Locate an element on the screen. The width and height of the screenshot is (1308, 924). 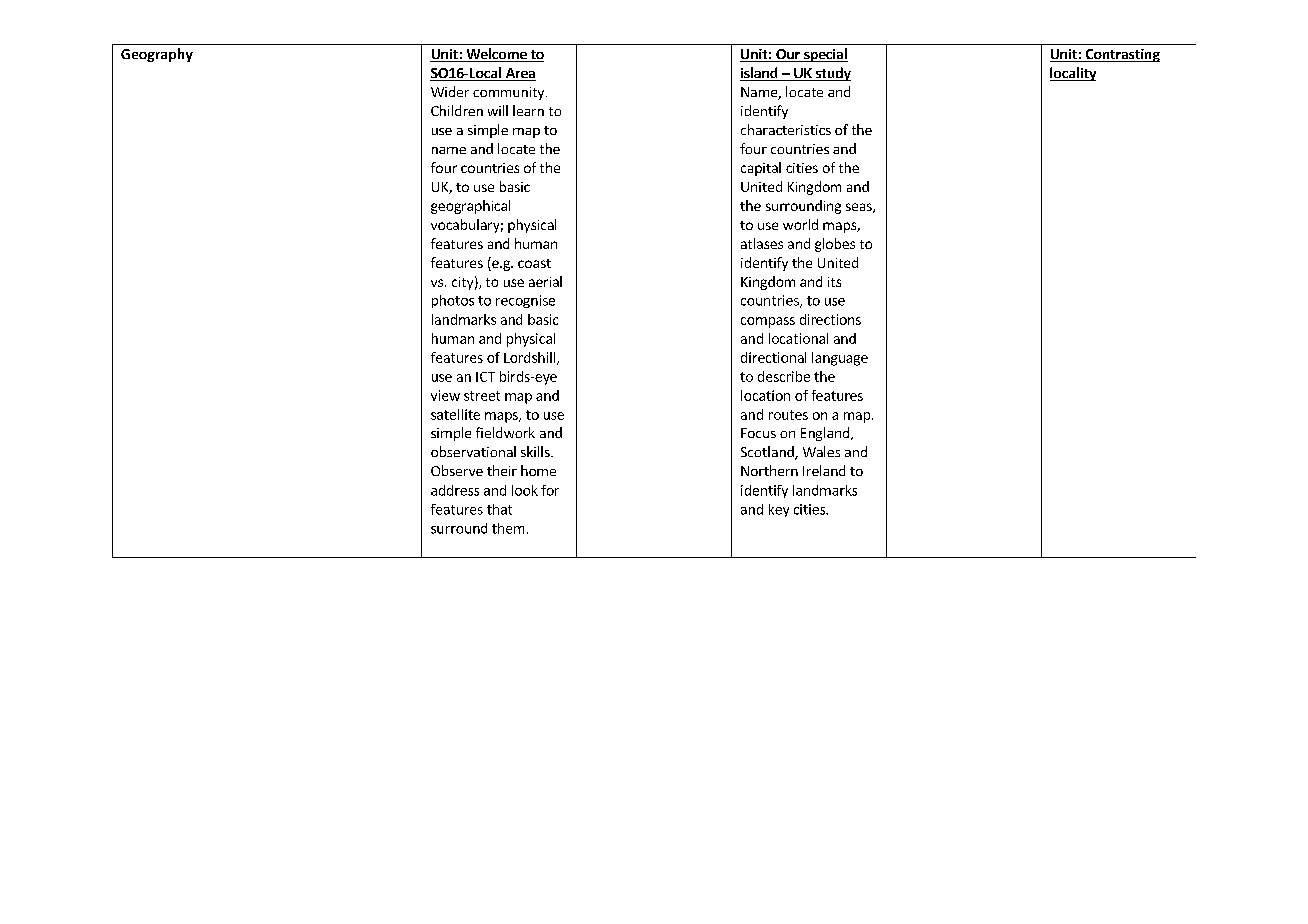
aerial is located at coordinates (545, 281).
